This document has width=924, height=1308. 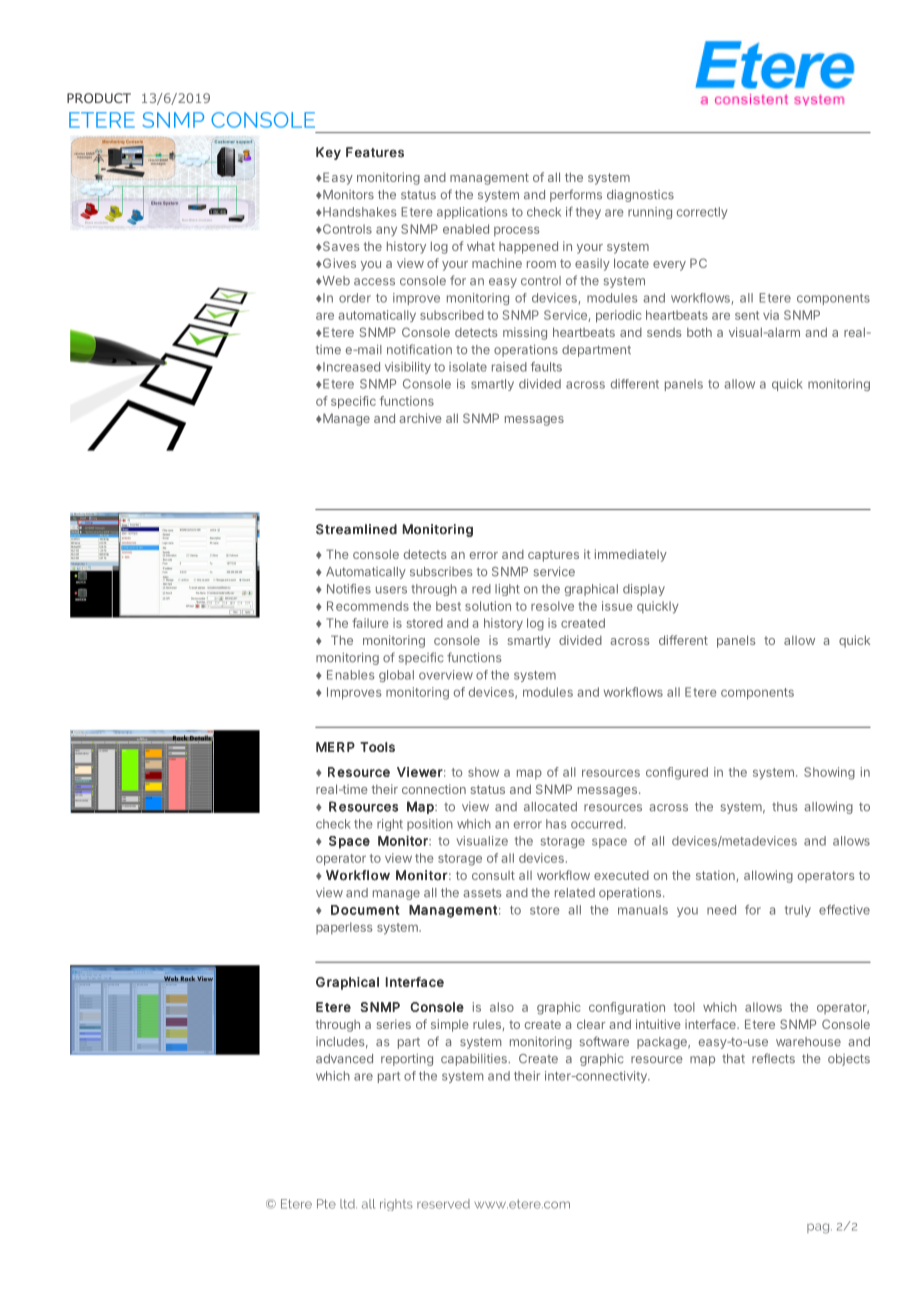 I want to click on immediately, so click(x=631, y=555).
